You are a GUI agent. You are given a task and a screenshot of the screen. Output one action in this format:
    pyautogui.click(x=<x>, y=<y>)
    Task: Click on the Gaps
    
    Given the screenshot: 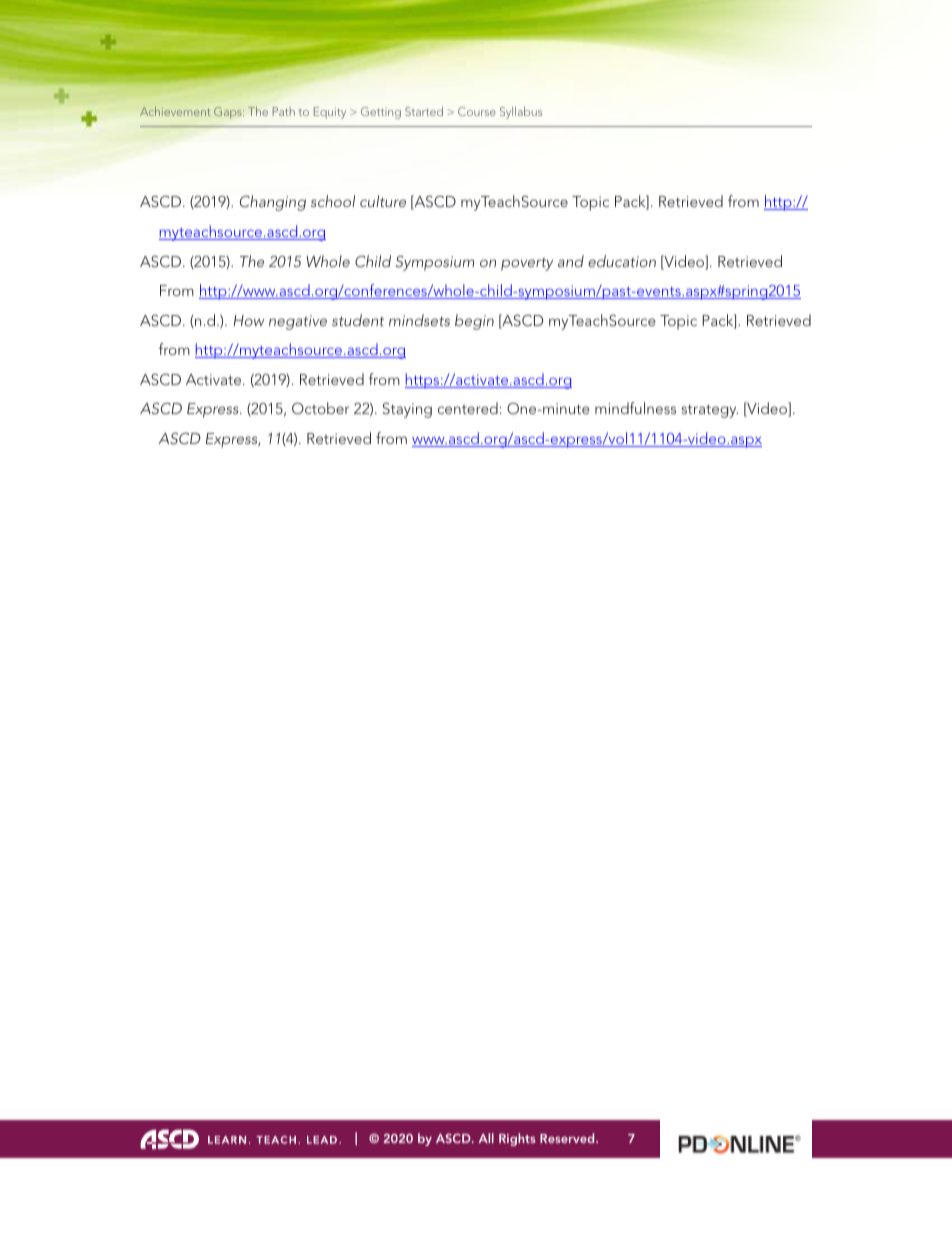 What is the action you would take?
    pyautogui.click(x=229, y=113)
